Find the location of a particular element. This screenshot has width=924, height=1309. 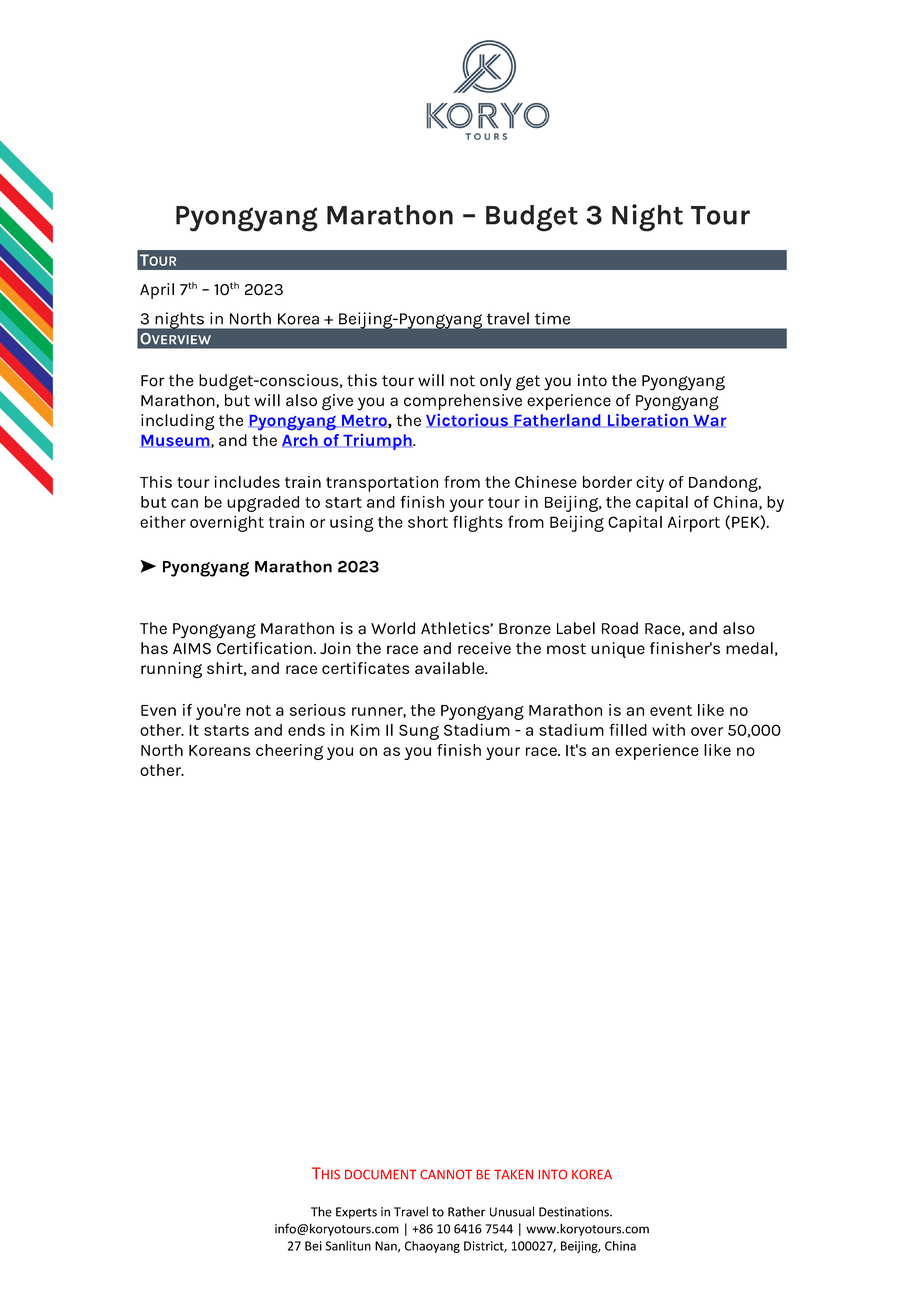

cheering is located at coordinates (289, 752).
